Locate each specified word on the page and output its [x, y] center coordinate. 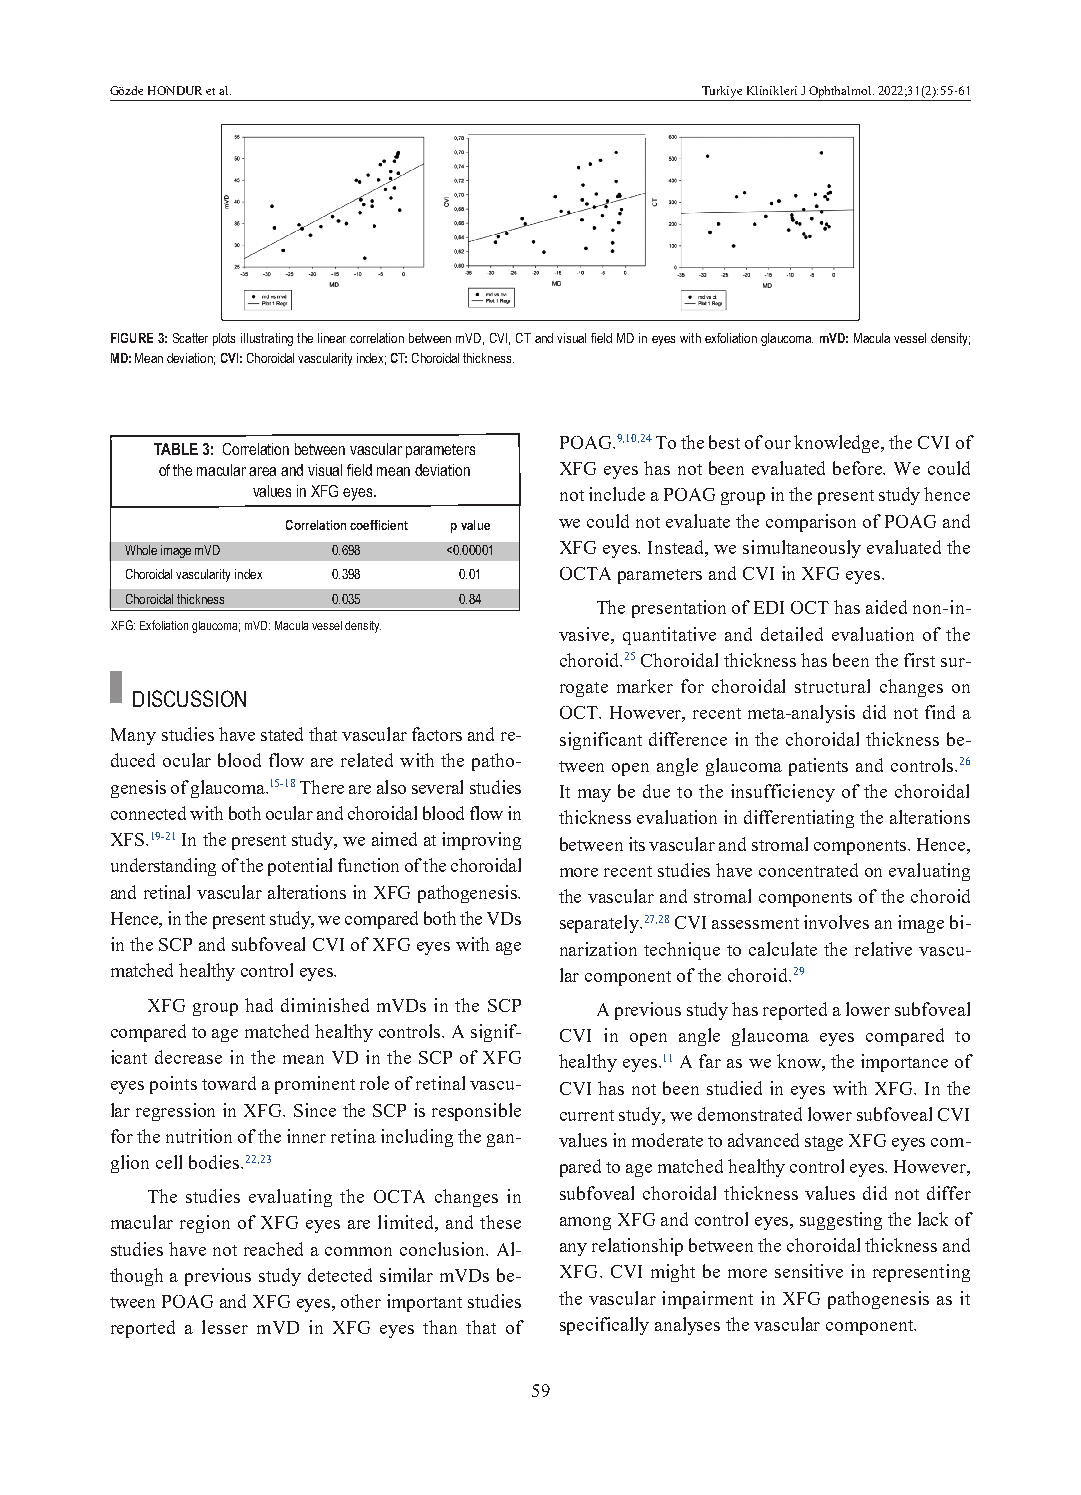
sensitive [809, 1271]
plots [224, 339]
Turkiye [722, 92]
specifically [604, 1326]
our [778, 444]
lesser [225, 1327]
